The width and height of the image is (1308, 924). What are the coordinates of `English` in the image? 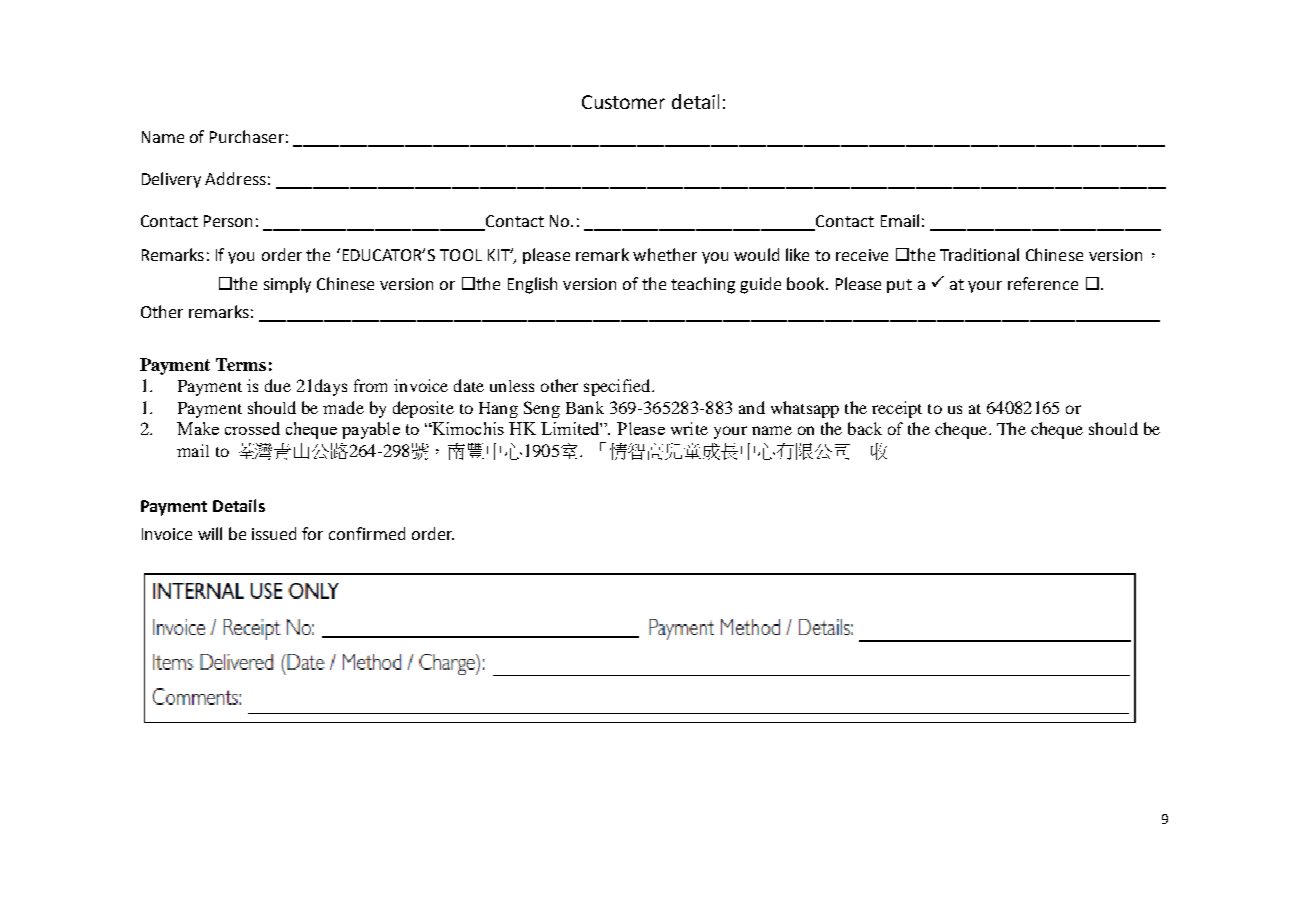 It's located at (532, 285).
